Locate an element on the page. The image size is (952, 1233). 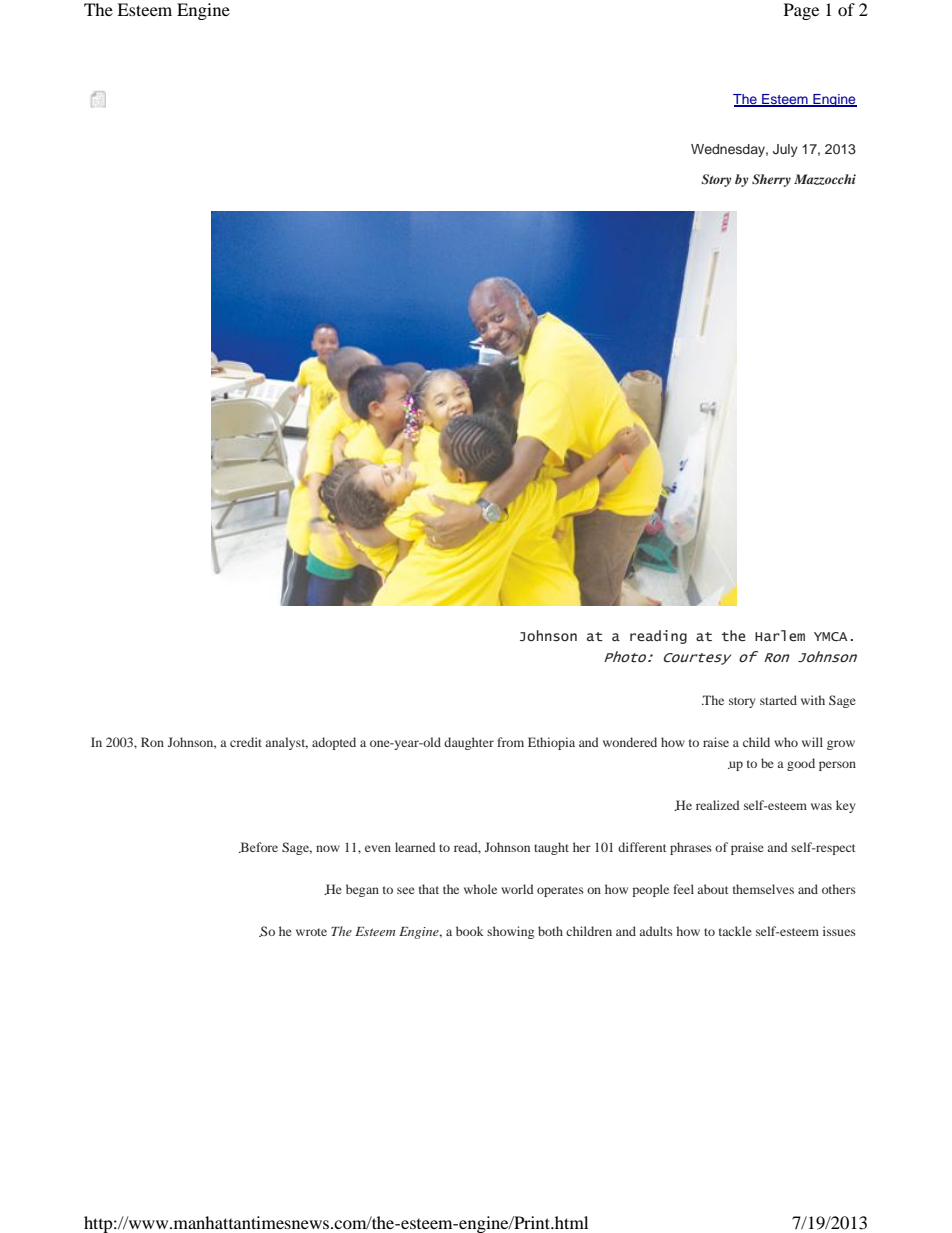
Page is located at coordinates (801, 11).
